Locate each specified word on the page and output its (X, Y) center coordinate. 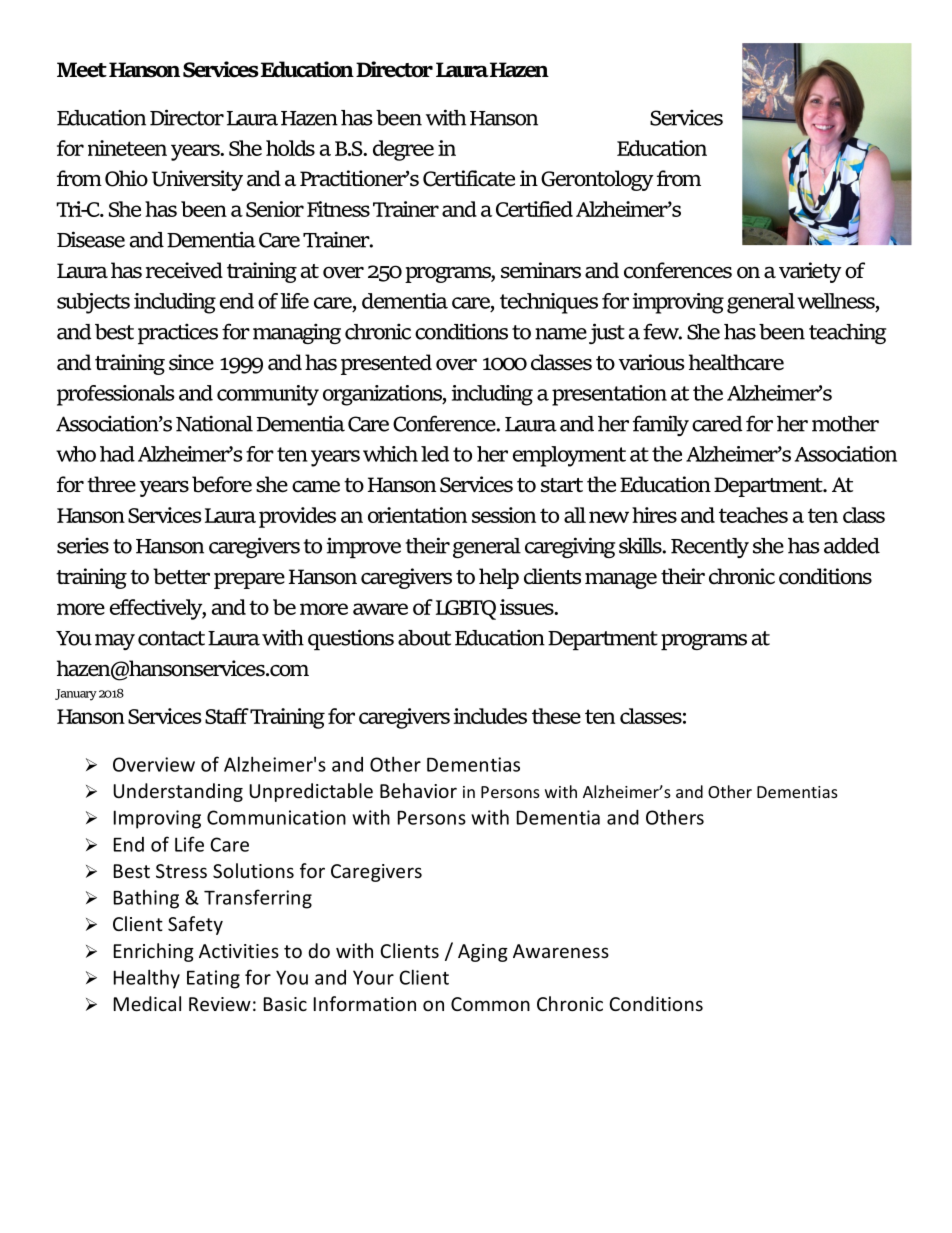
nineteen (127, 148)
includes (490, 716)
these (556, 716)
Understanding (178, 792)
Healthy (147, 979)
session (504, 515)
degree (403, 150)
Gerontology (597, 180)
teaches (753, 515)
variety (810, 272)
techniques (549, 303)
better (181, 576)
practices (178, 333)
